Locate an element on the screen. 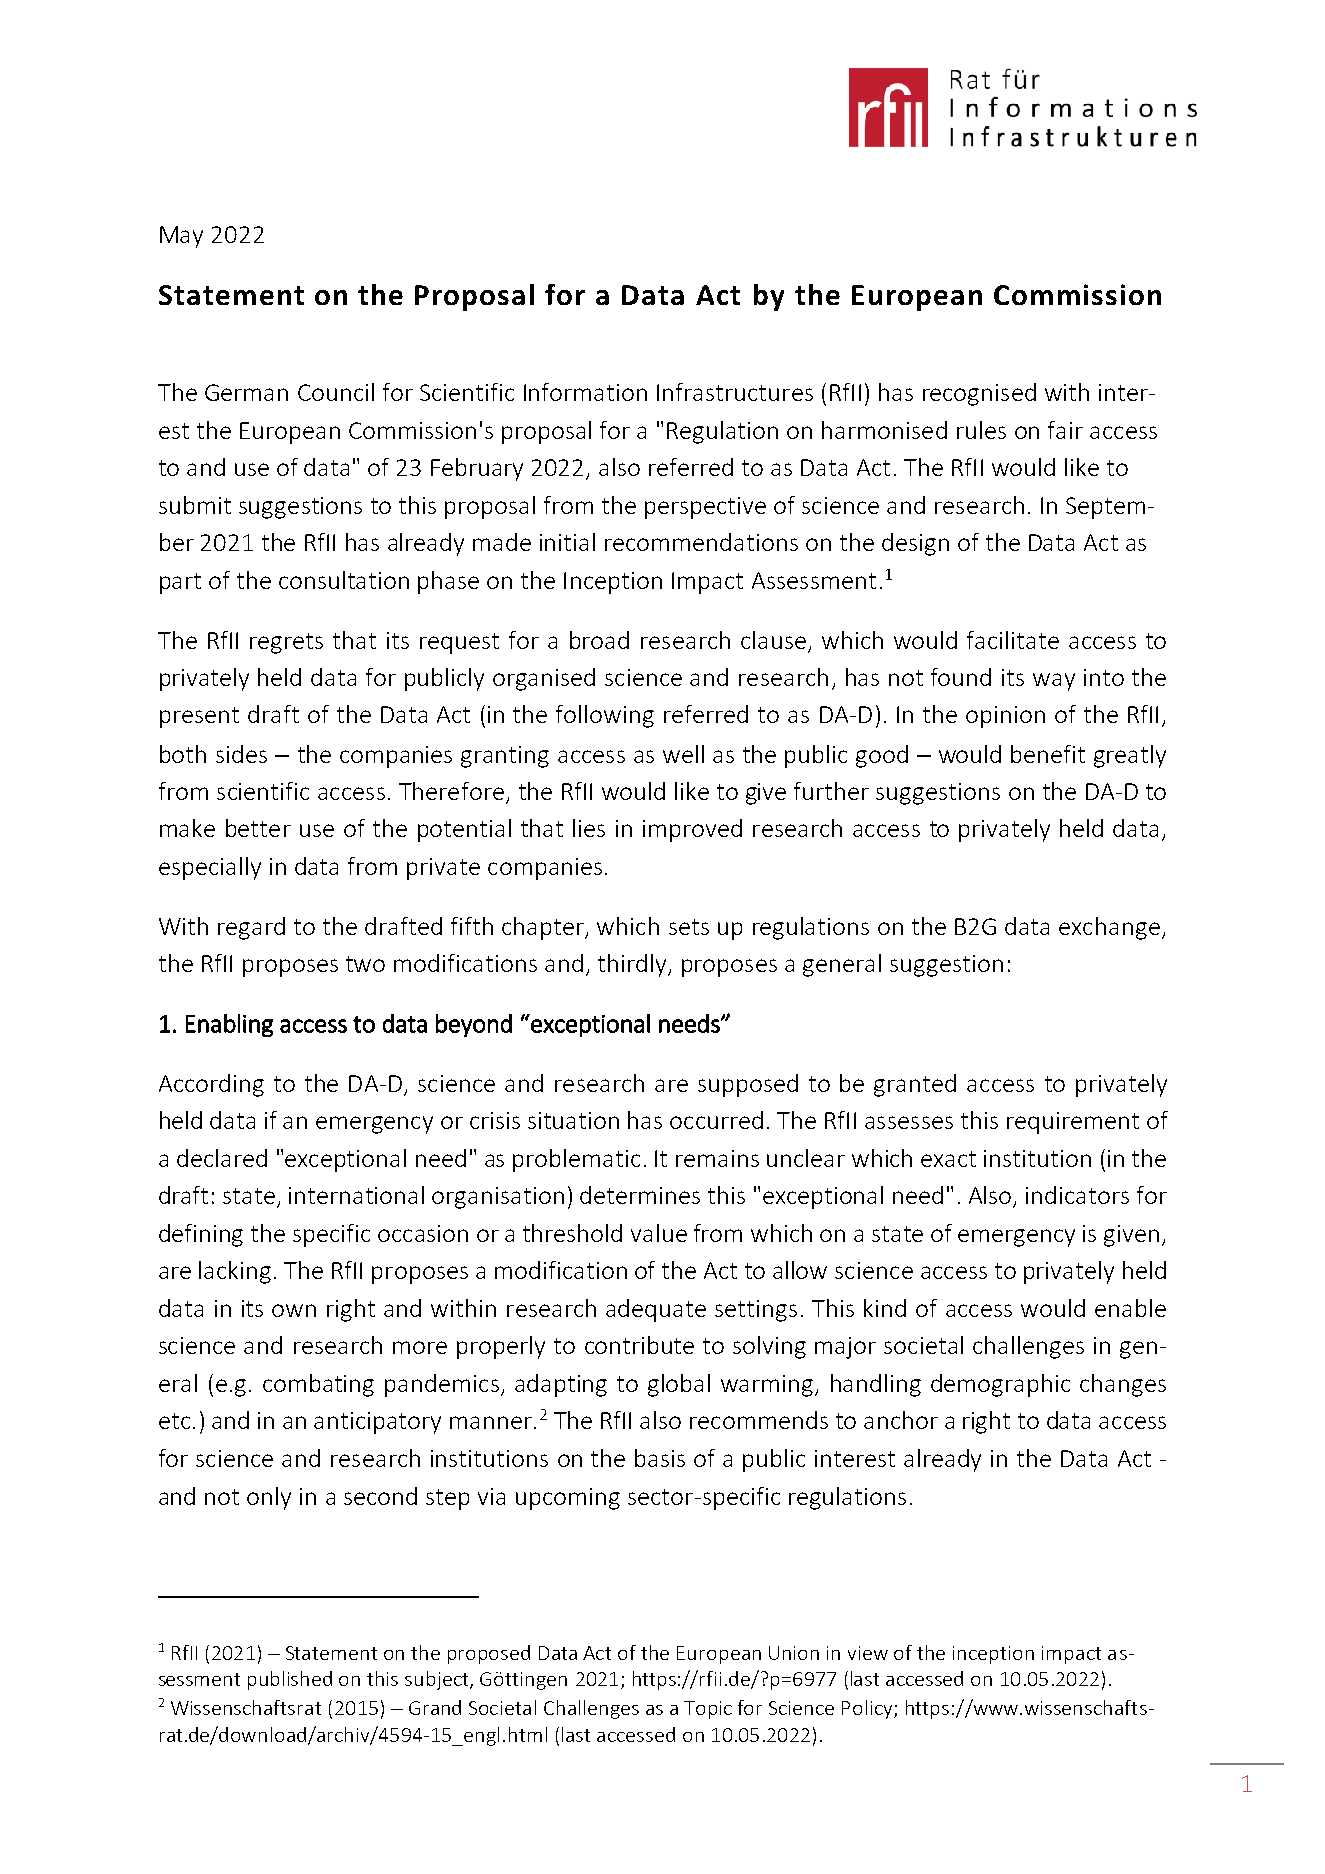 The height and width of the screenshot is (1874, 1325). May is located at coordinates (181, 237).
